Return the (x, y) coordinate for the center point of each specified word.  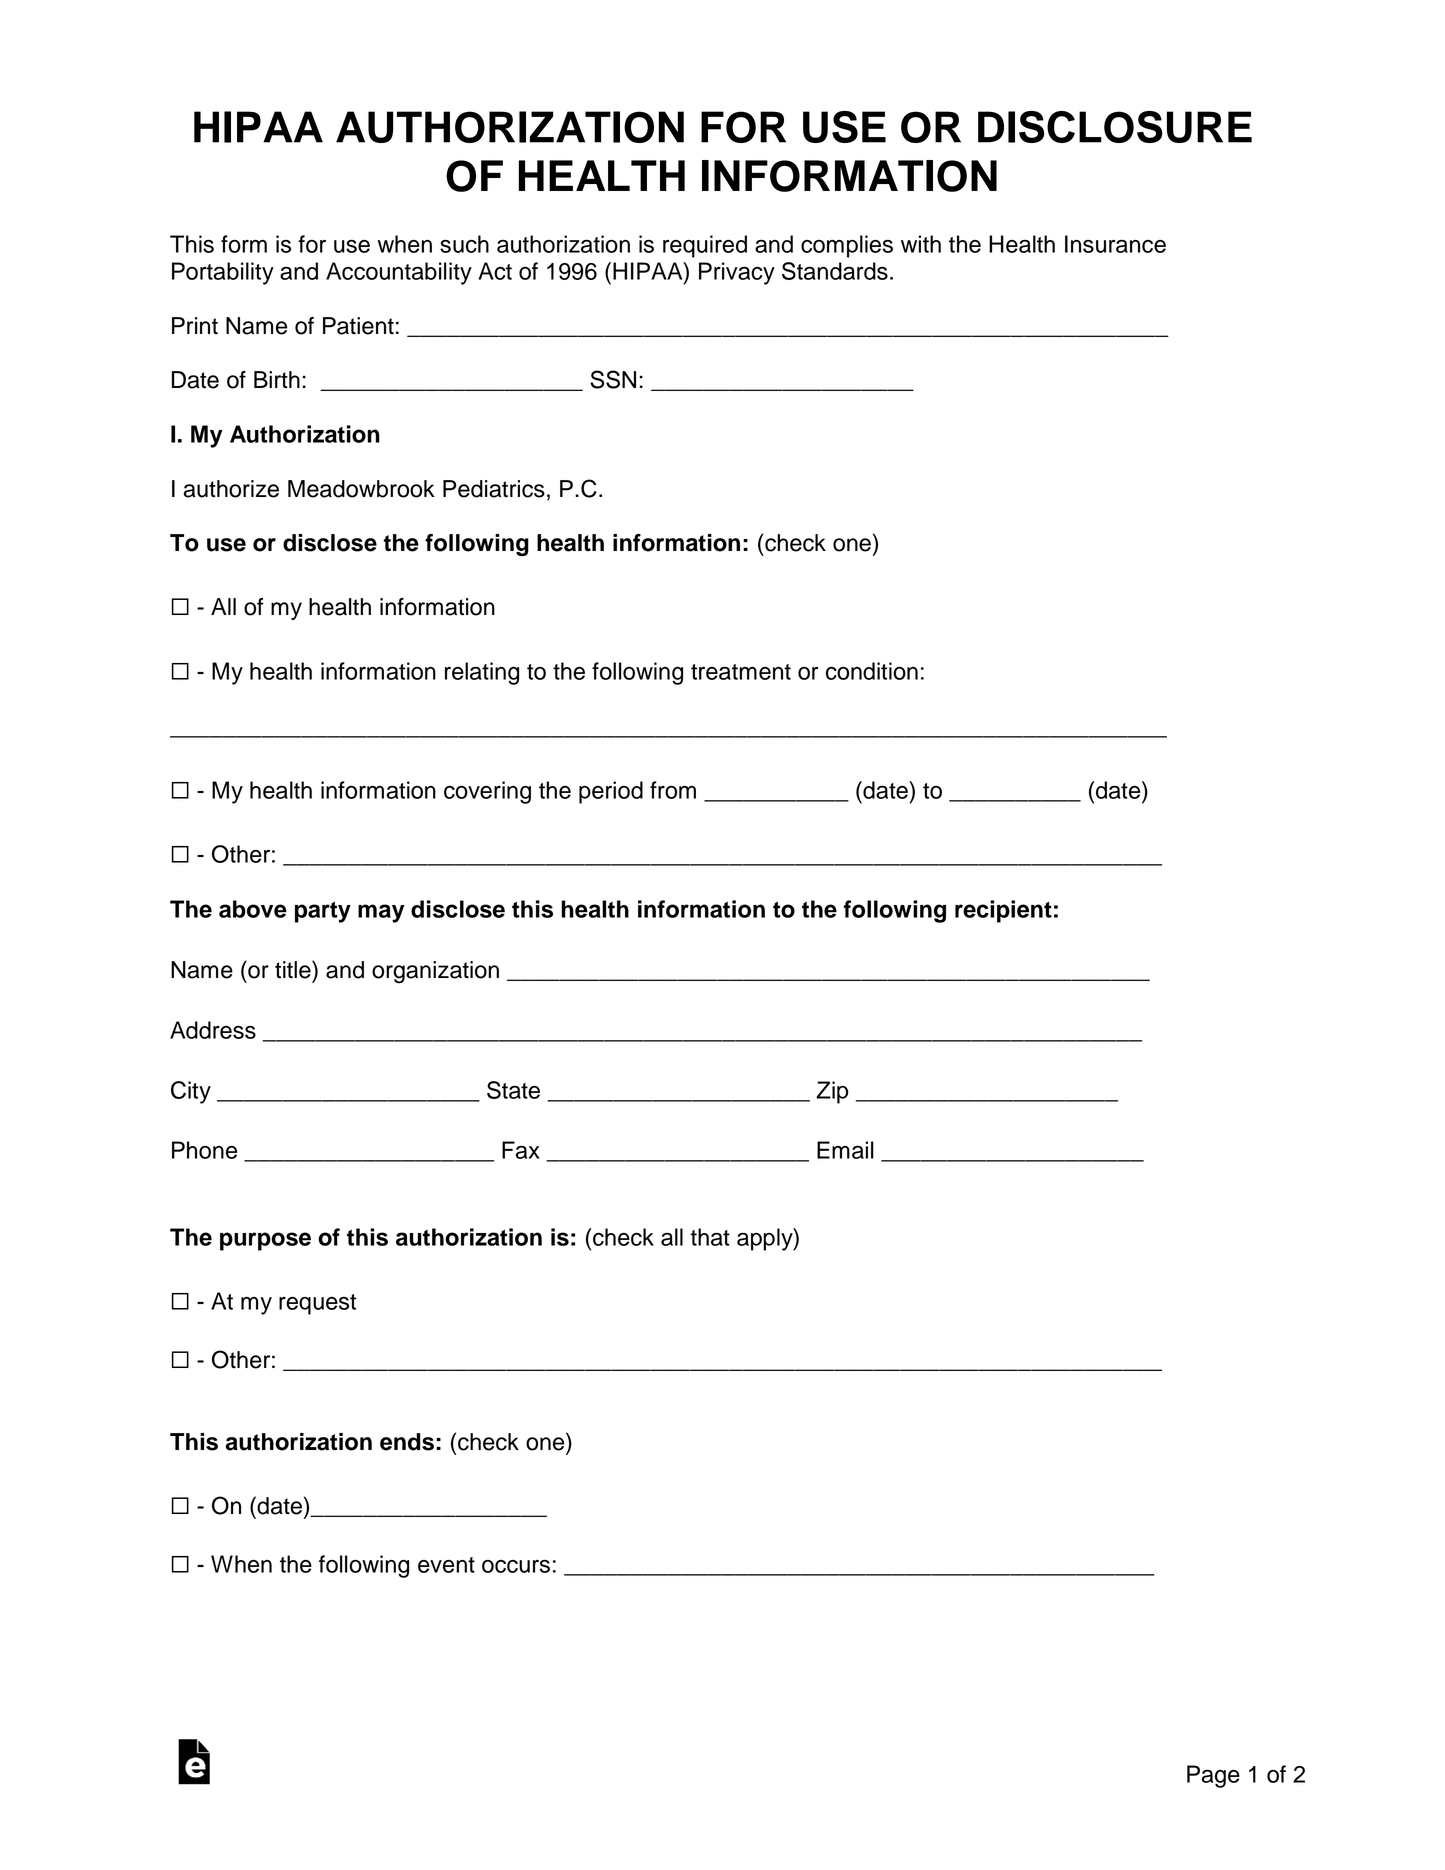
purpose (265, 1241)
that (710, 1237)
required (705, 246)
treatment (741, 672)
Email (845, 1150)
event (446, 1565)
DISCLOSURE (1115, 127)
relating (482, 673)
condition (872, 671)
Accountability (399, 273)
